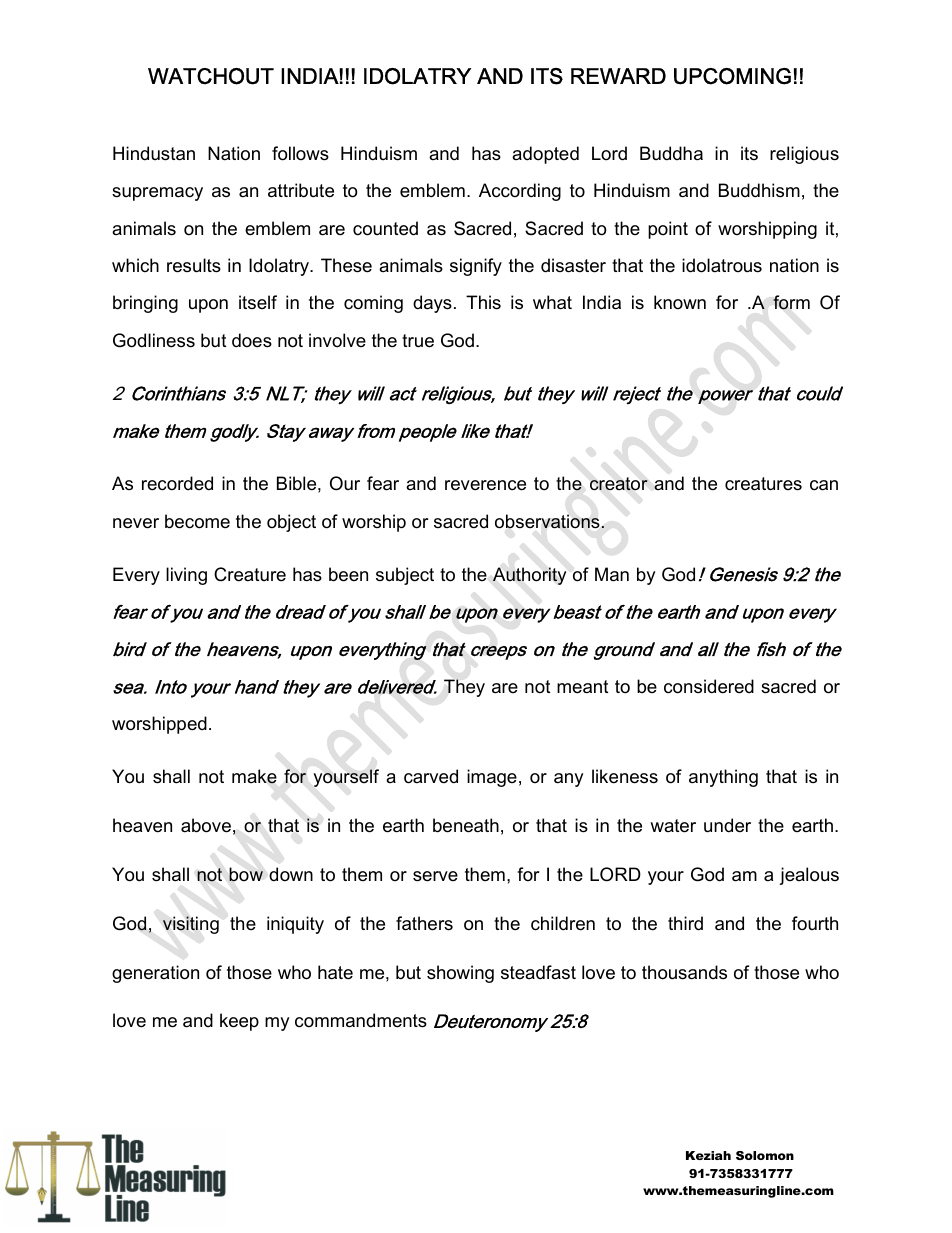  Describe the element at coordinates (723, 778) in the document. I see `anything` at that location.
